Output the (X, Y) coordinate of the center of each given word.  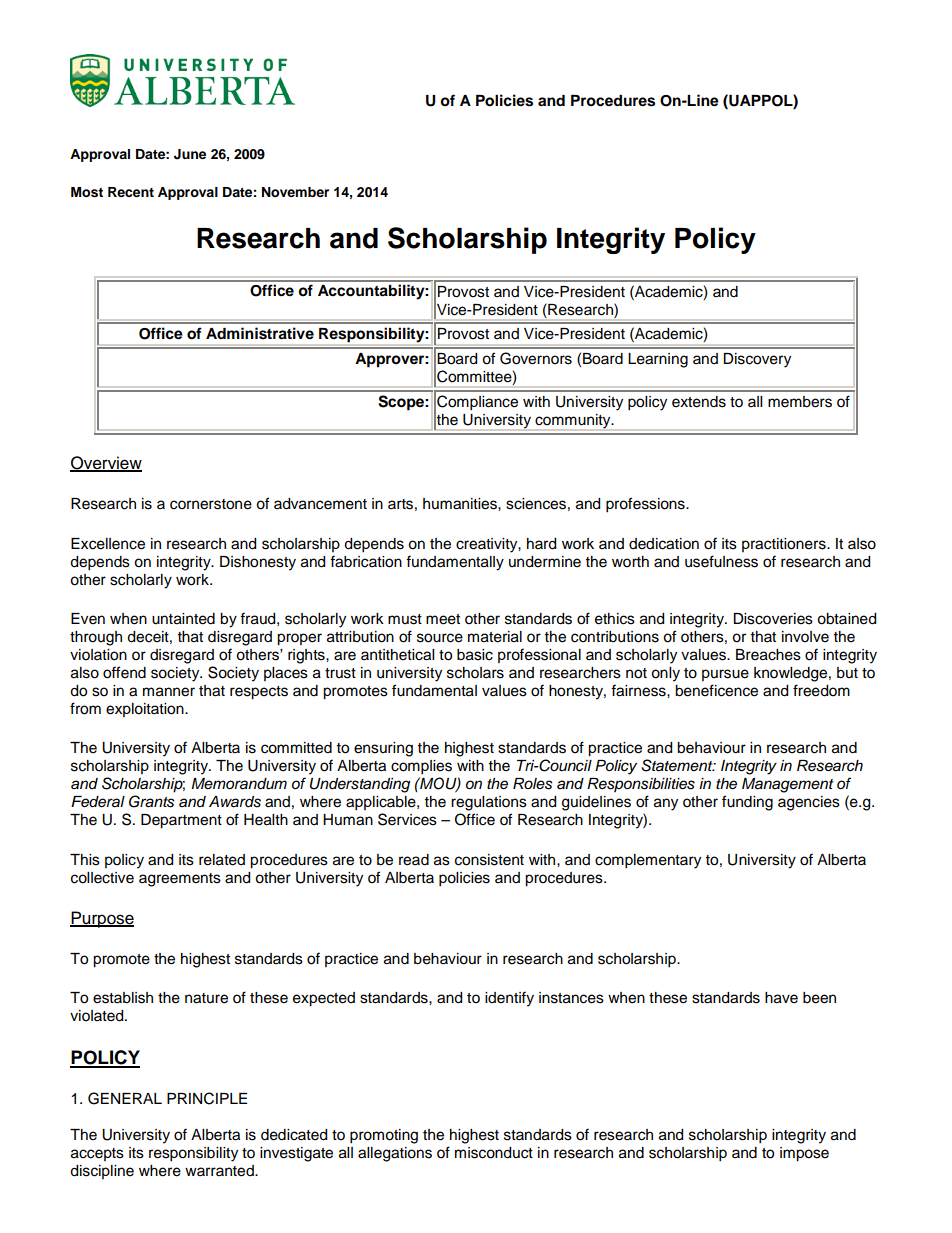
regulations (489, 803)
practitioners (785, 545)
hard (541, 544)
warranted (220, 1171)
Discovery (757, 360)
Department (181, 821)
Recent (131, 192)
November (295, 192)
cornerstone (211, 504)
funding (747, 803)
